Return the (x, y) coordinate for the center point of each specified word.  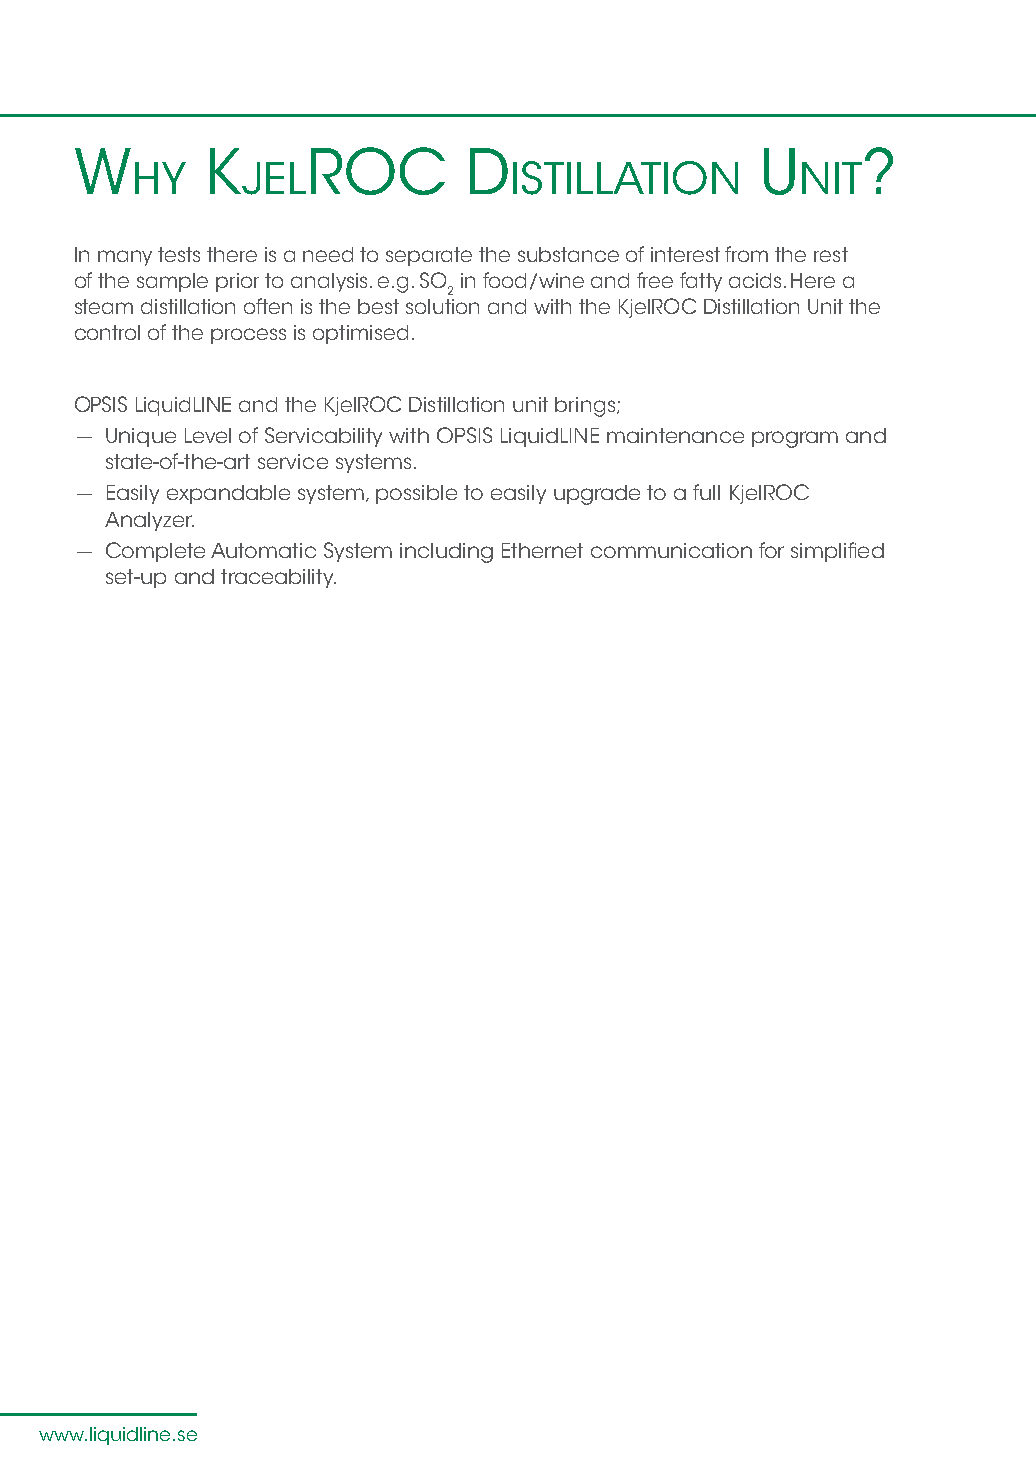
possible (416, 494)
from (746, 254)
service (293, 461)
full (706, 492)
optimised (360, 334)
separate (429, 256)
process (248, 336)
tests (179, 254)
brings (585, 407)
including (446, 553)
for (771, 550)
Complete (155, 552)
